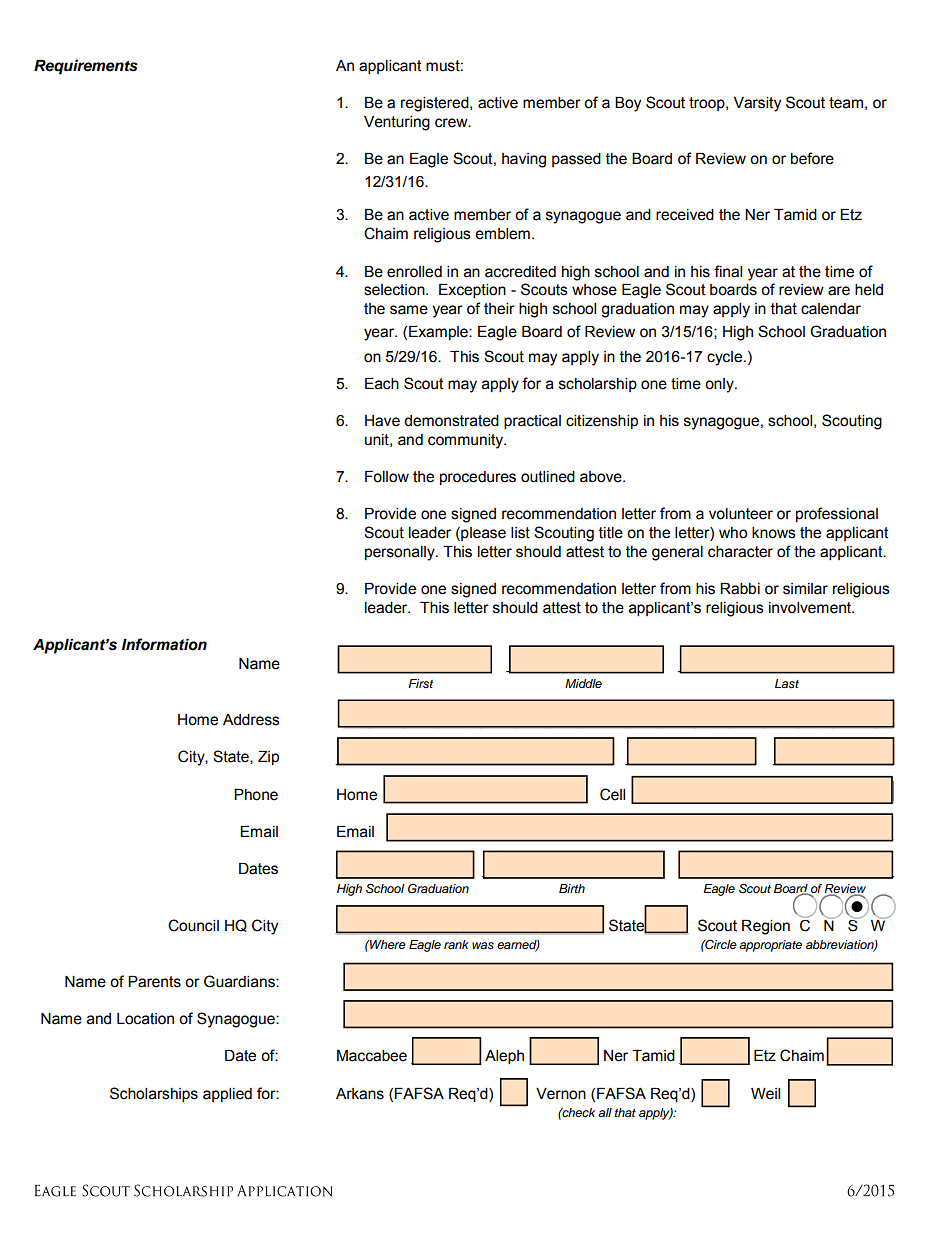 This document has height=1233, width=952. Describe the element at coordinates (765, 1094) in the document. I see `Weil` at that location.
